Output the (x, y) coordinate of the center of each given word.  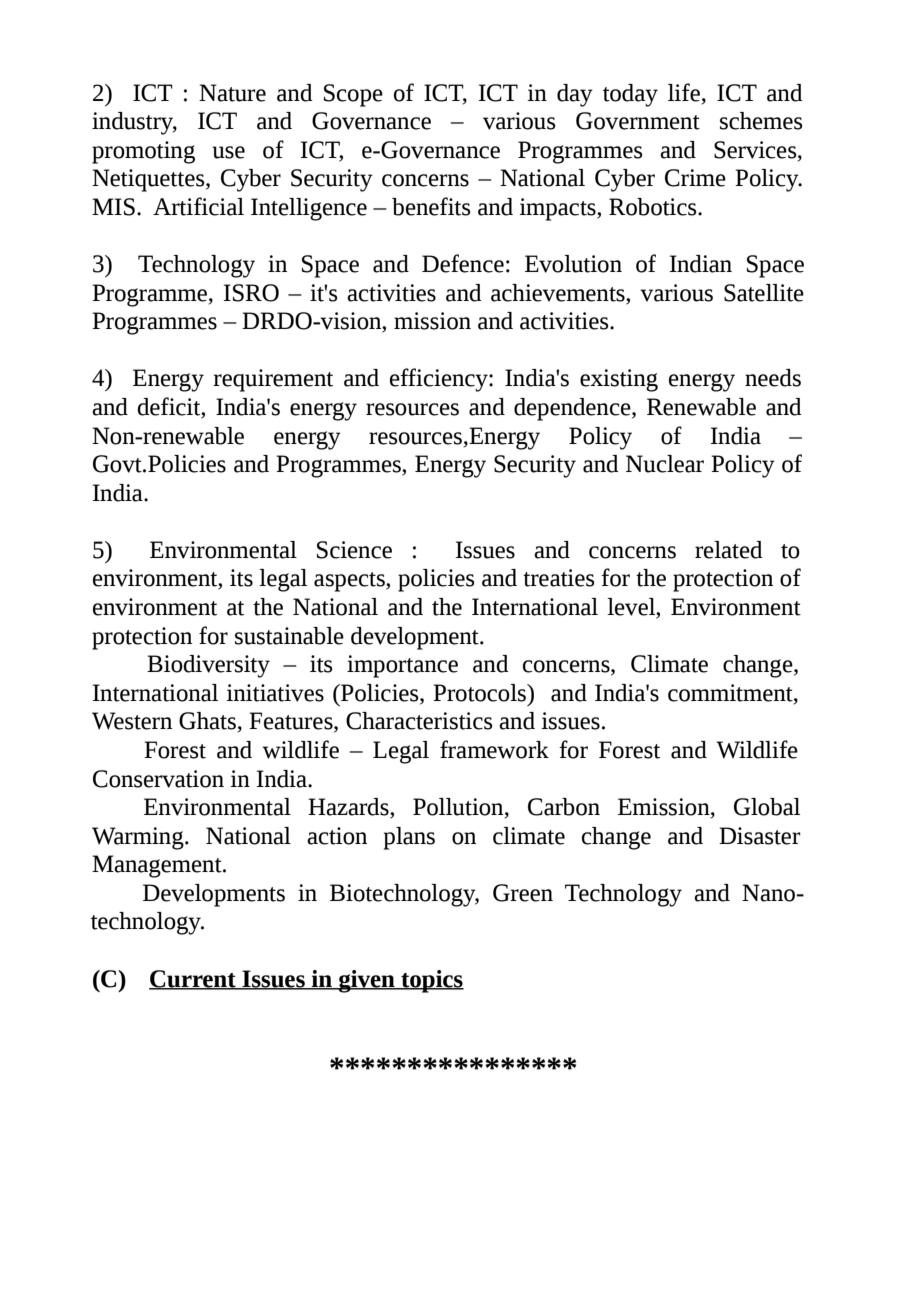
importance (402, 666)
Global (767, 807)
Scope (353, 95)
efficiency (440, 380)
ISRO (251, 293)
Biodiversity (208, 666)
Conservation (158, 779)
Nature (232, 93)
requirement (273, 380)
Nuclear (665, 464)
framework (494, 749)
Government (638, 121)
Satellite (764, 293)
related (729, 550)
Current (193, 979)
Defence (463, 263)
